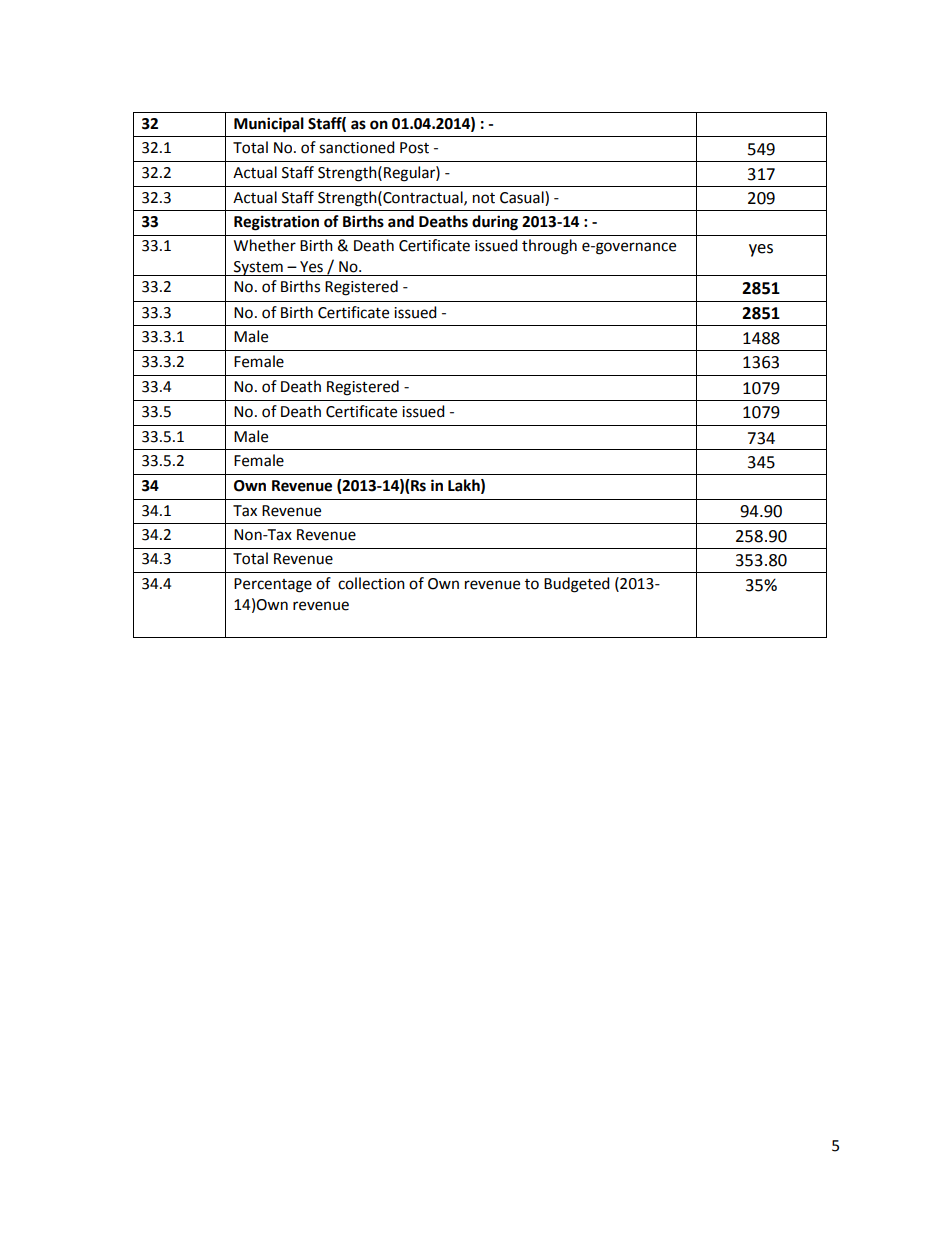 The height and width of the screenshot is (1233, 952). What do you see at coordinates (357, 147) in the screenshot?
I see `sanctioned` at bounding box center [357, 147].
